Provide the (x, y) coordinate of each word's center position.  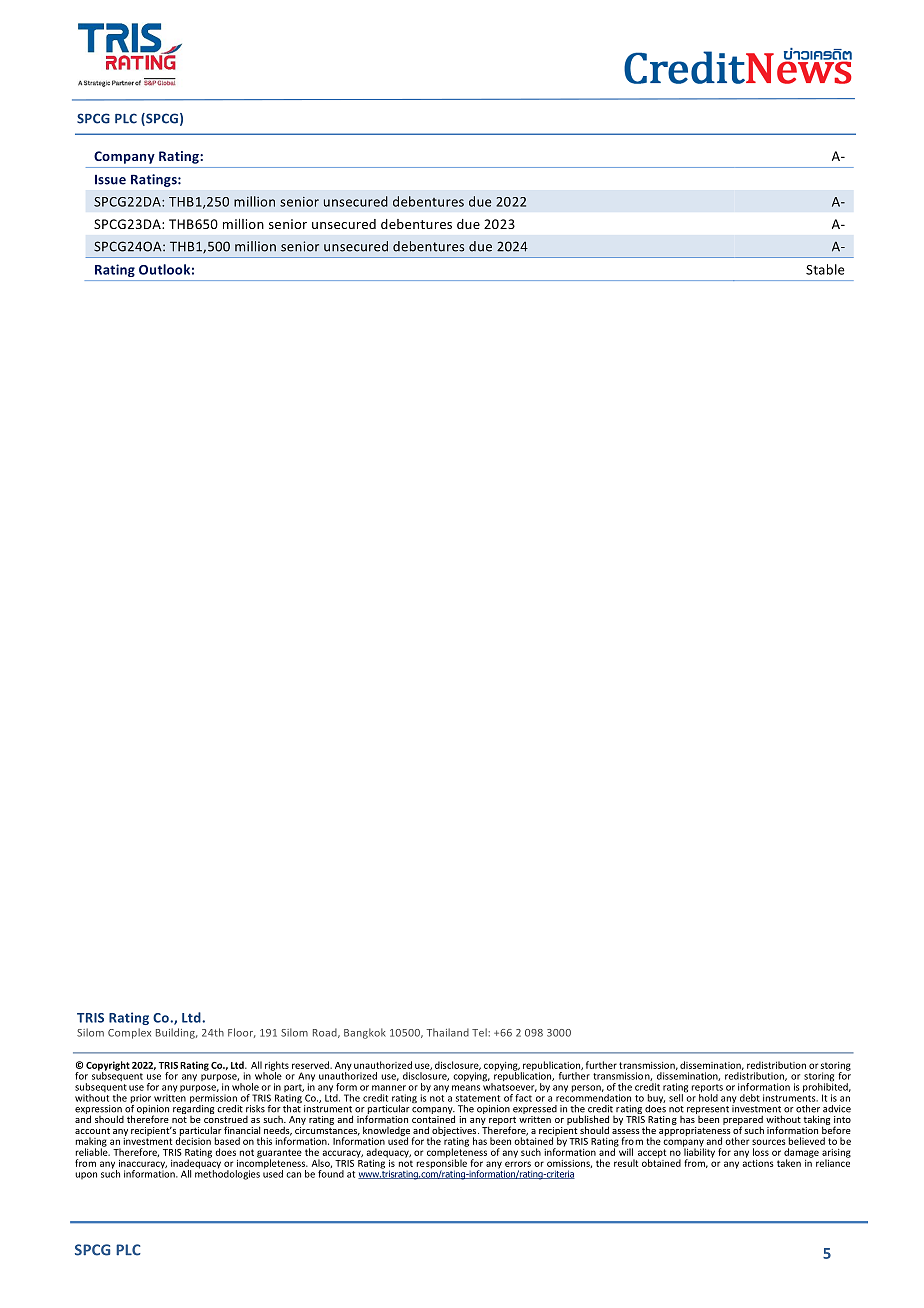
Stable (825, 269)
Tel (480, 1032)
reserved (311, 1065)
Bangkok (365, 1033)
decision (193, 1140)
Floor (242, 1033)
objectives (455, 1132)
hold (708, 1097)
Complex (129, 1033)
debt (750, 1098)
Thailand (448, 1032)
